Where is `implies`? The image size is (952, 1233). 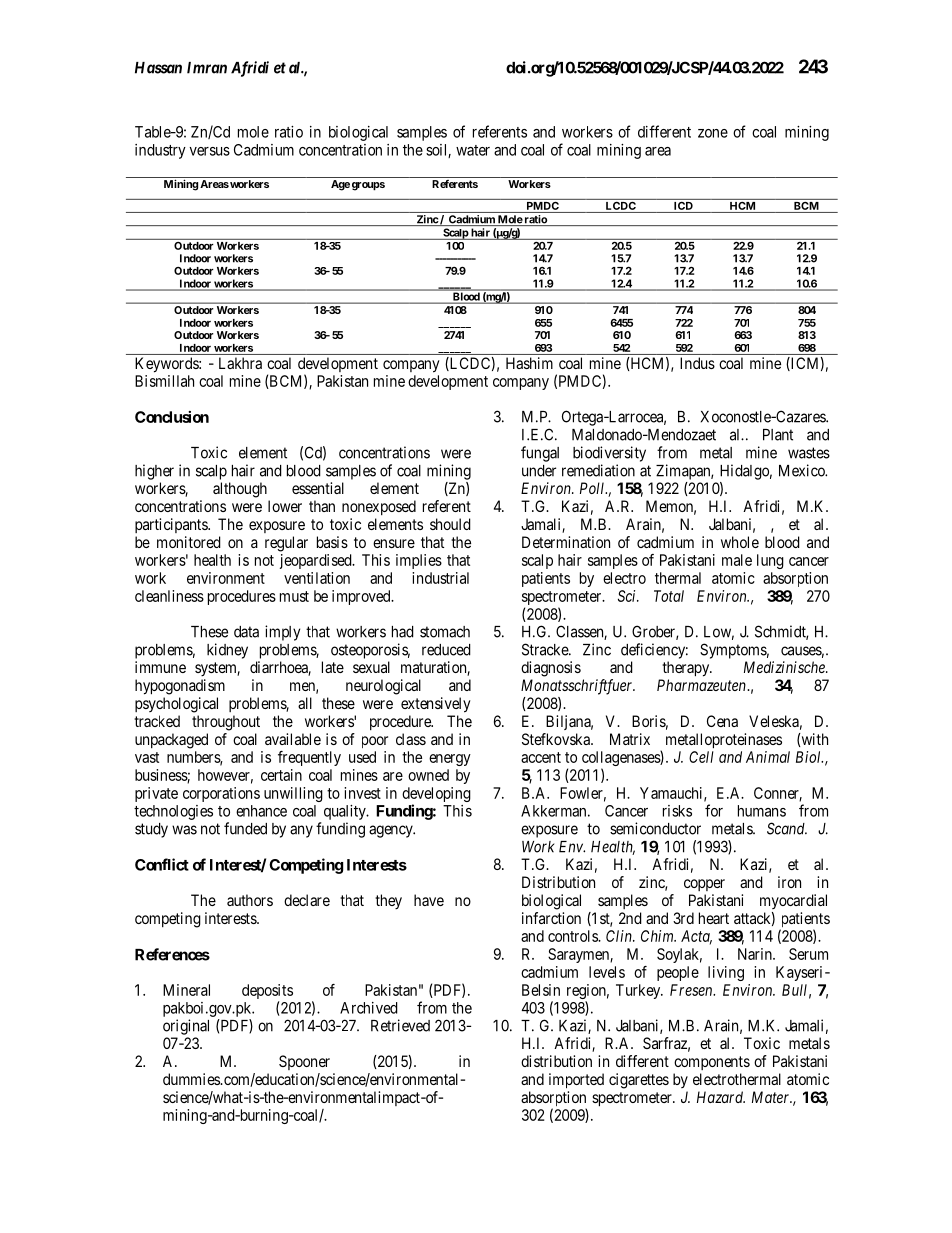 implies is located at coordinates (419, 561).
